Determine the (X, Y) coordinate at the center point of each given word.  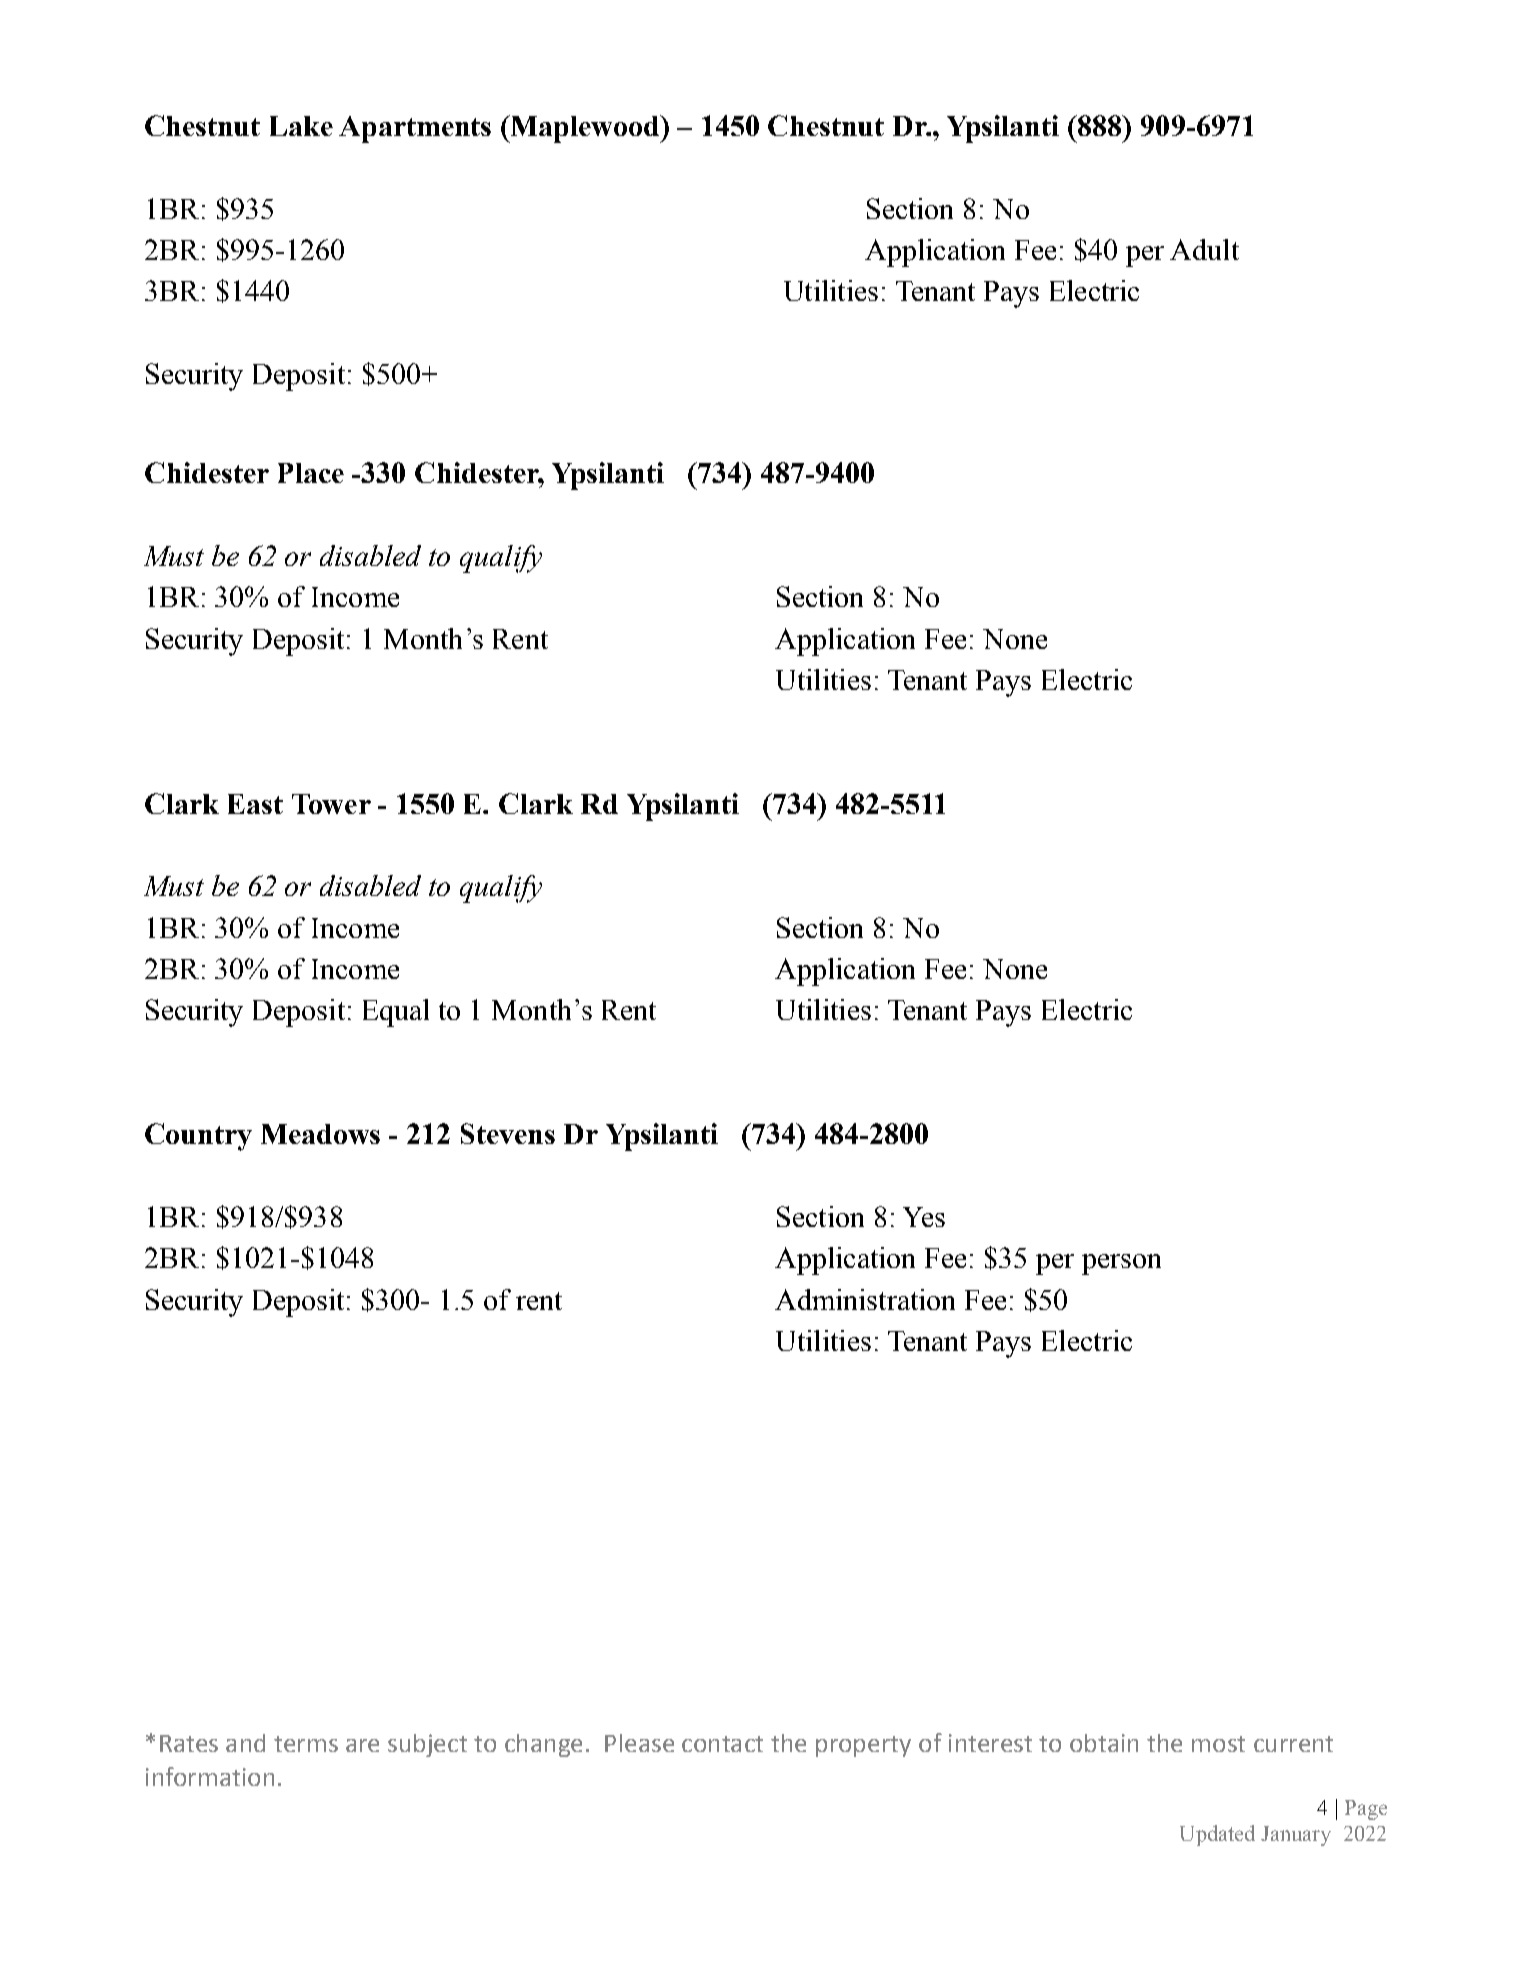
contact (722, 1744)
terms (306, 1744)
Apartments (415, 129)
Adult (1204, 249)
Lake (301, 126)
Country (198, 1137)
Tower (331, 804)
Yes (924, 1217)
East (255, 804)
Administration (865, 1299)
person (1121, 1264)
